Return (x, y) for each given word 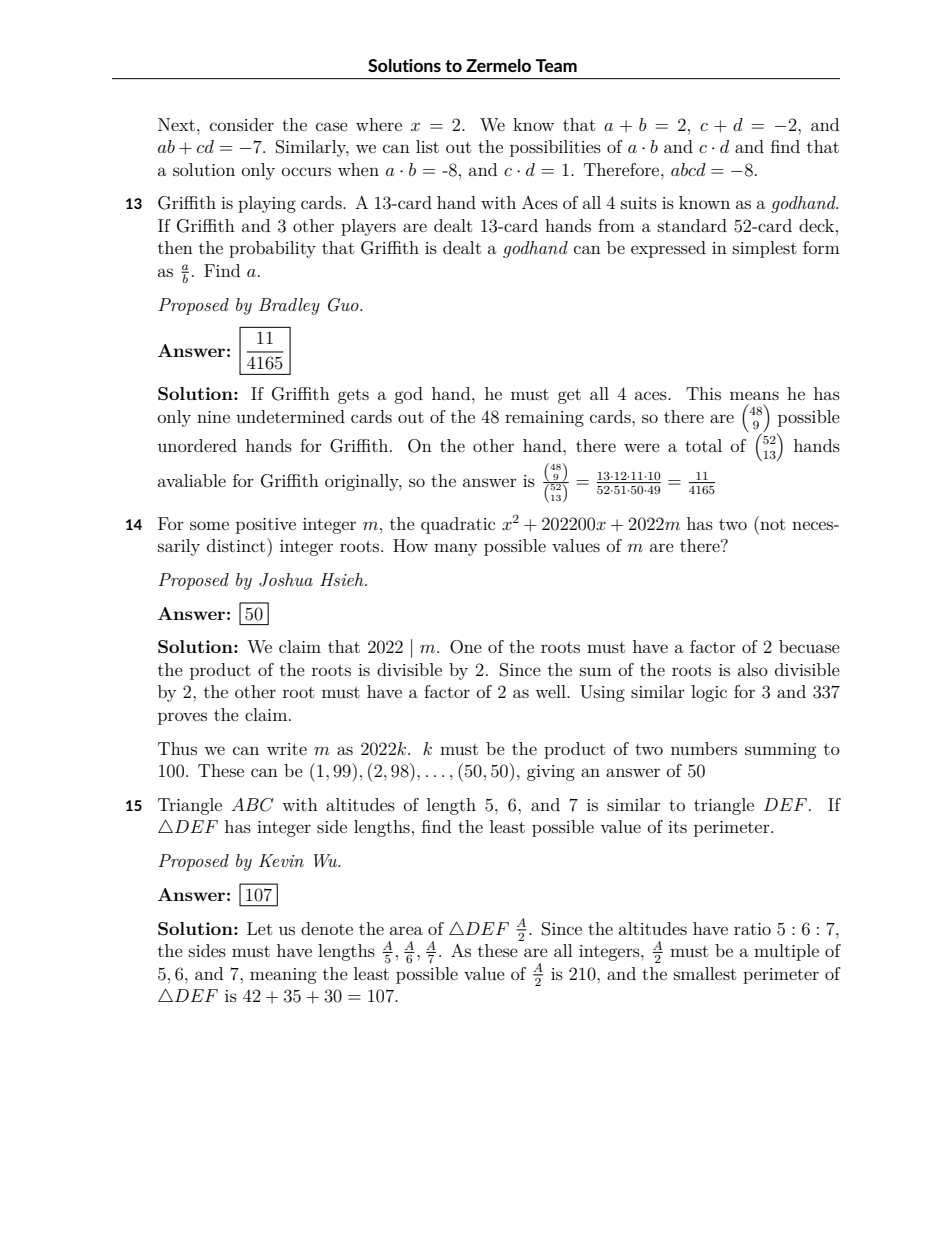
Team (556, 65)
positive (266, 526)
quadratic (458, 525)
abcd (688, 169)
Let (259, 928)
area (406, 930)
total (703, 445)
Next (176, 124)
